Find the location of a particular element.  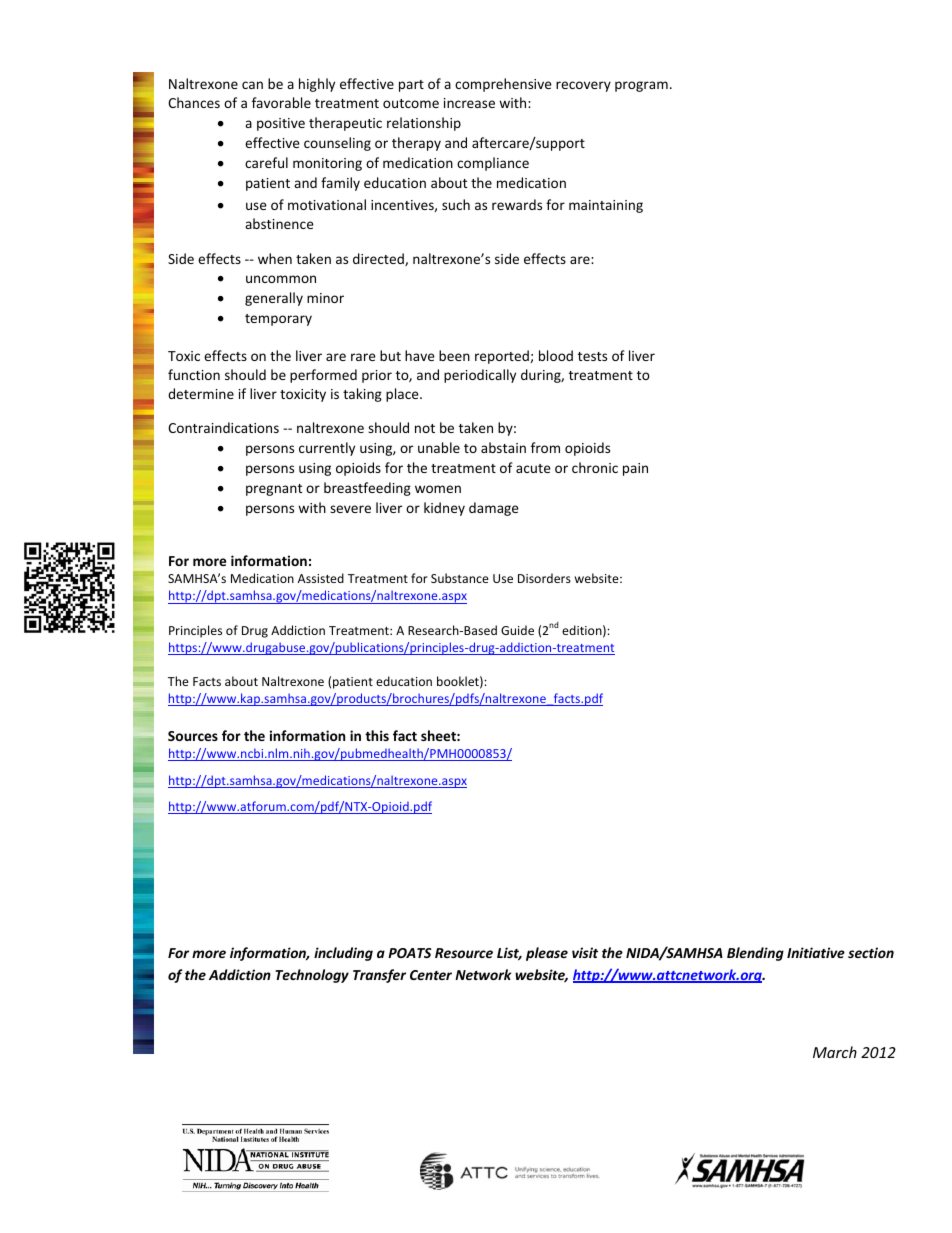

program is located at coordinates (641, 86).
